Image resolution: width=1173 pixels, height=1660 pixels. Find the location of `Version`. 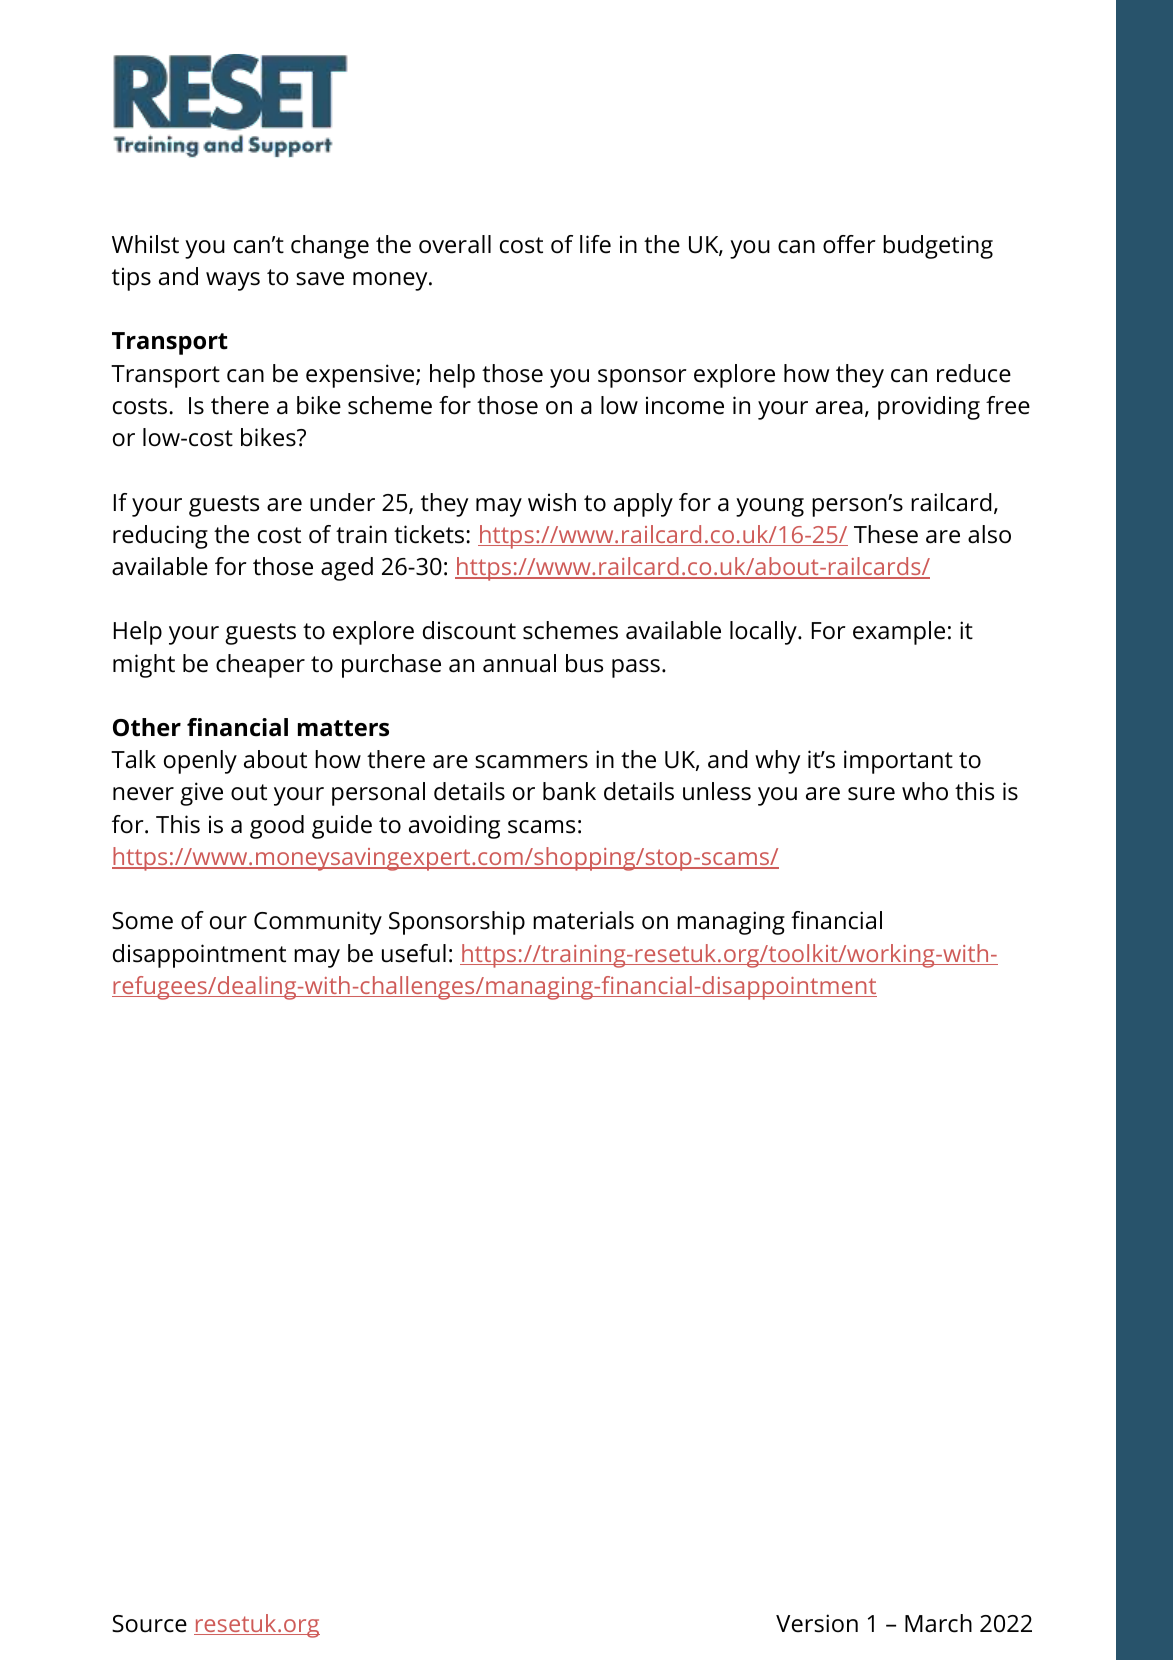

Version is located at coordinates (817, 1623).
